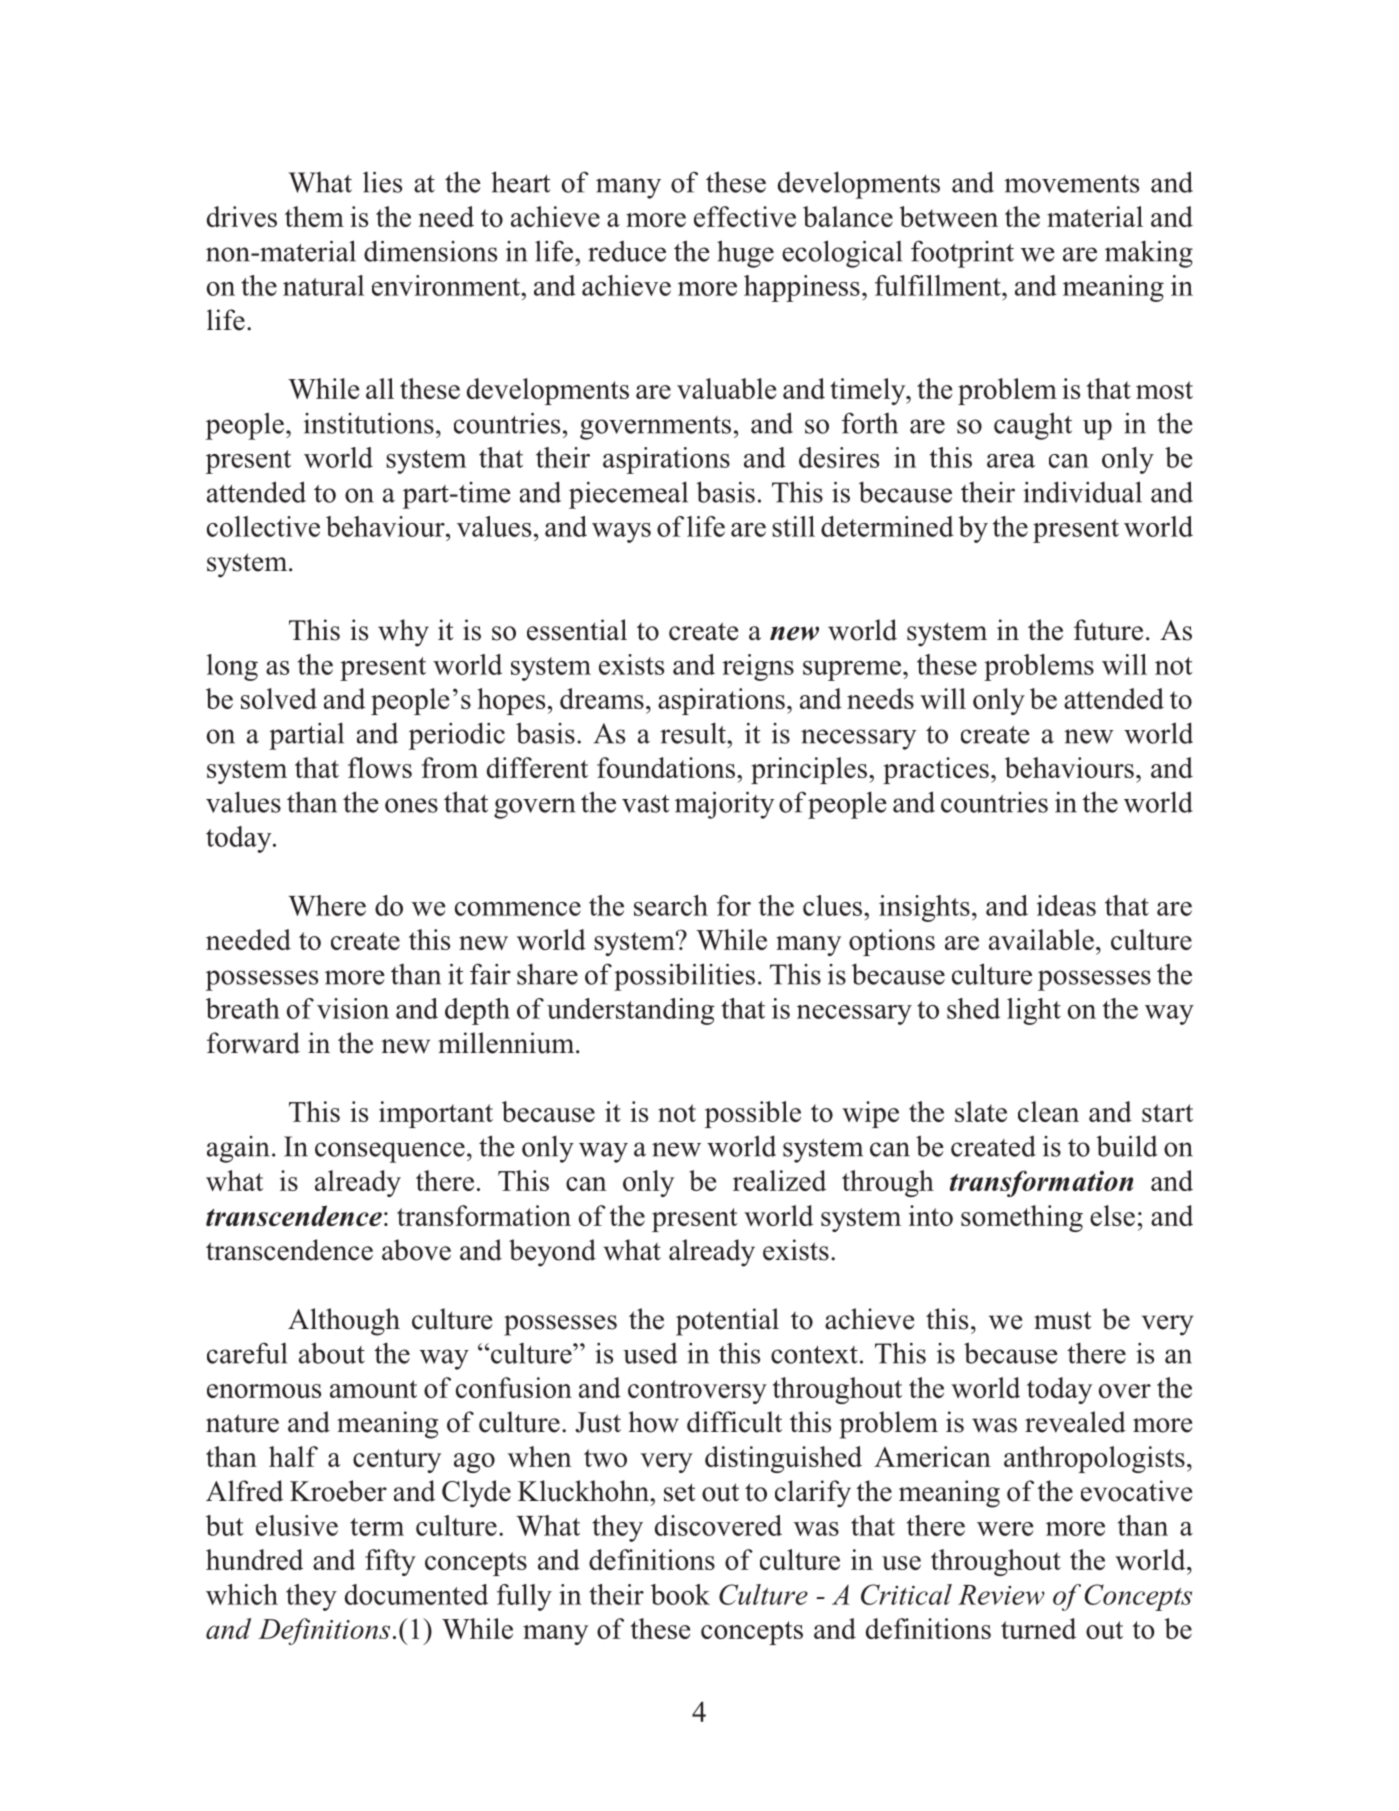 The width and height of the document is (1399, 1811). What do you see at coordinates (390, 1562) in the document?
I see `fifty` at bounding box center [390, 1562].
